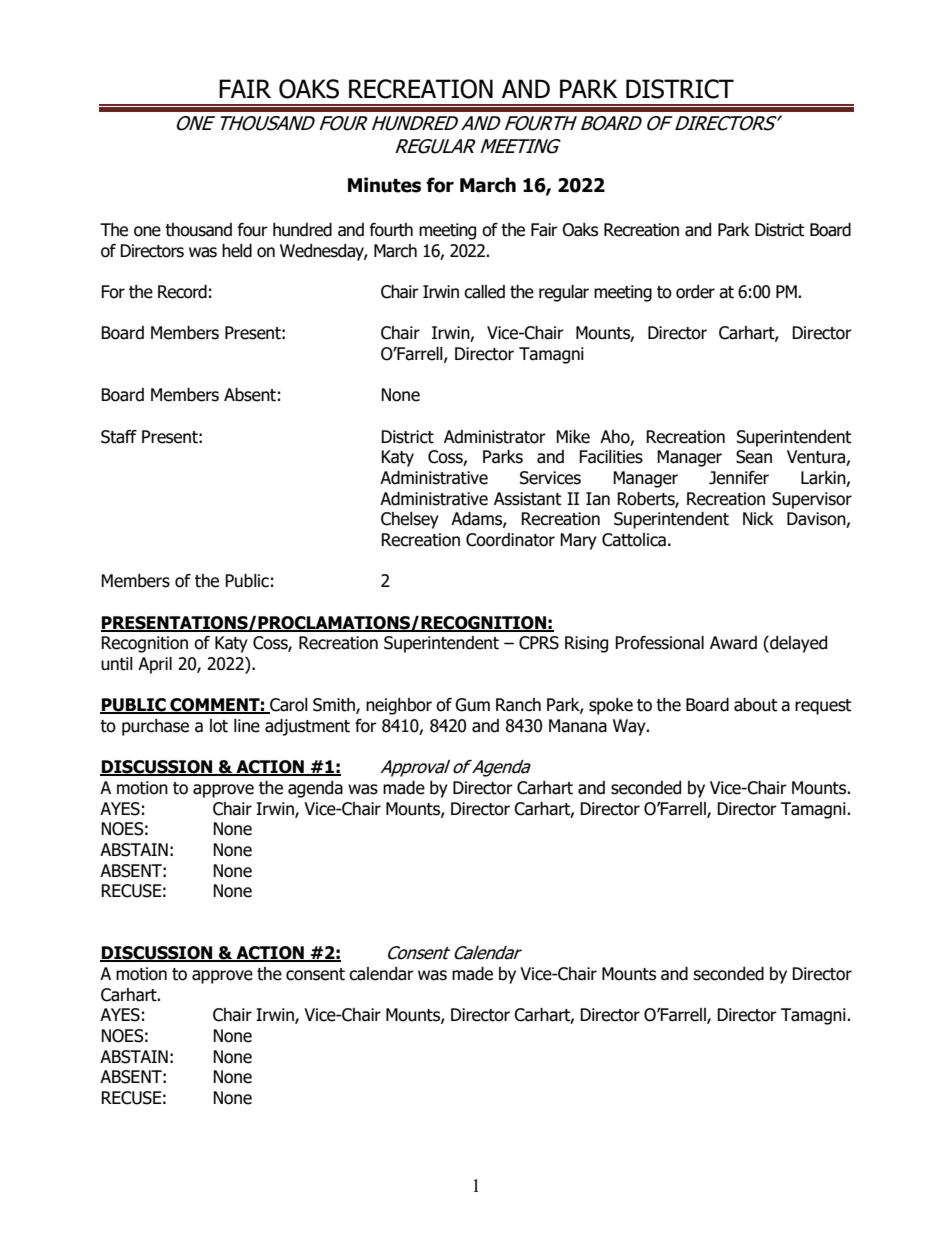 The width and height of the page is (952, 1233). Describe the element at coordinates (155, 665) in the page. I see `April` at that location.
